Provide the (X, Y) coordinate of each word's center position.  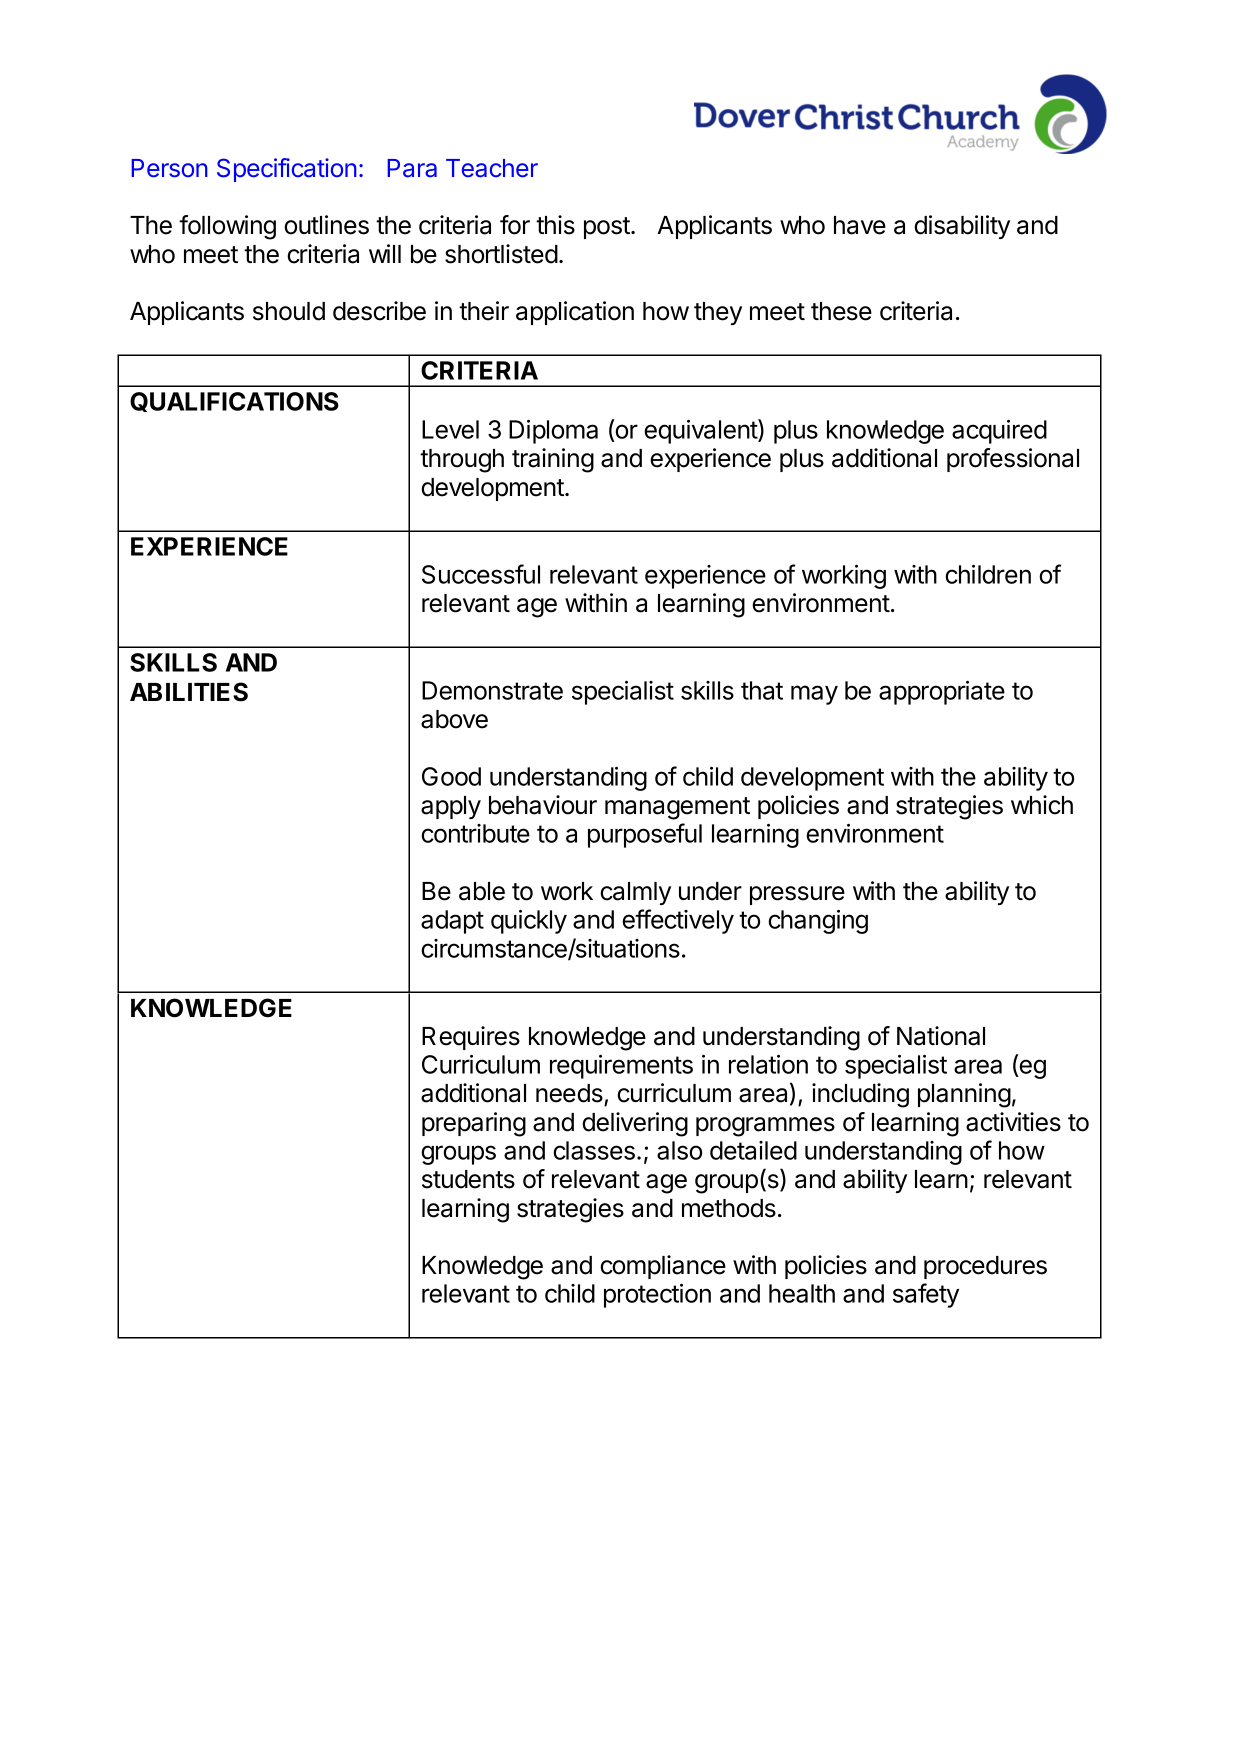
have (860, 225)
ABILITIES (189, 692)
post (608, 228)
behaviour (543, 805)
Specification (287, 170)
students (468, 1179)
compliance (663, 1267)
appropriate (942, 693)
